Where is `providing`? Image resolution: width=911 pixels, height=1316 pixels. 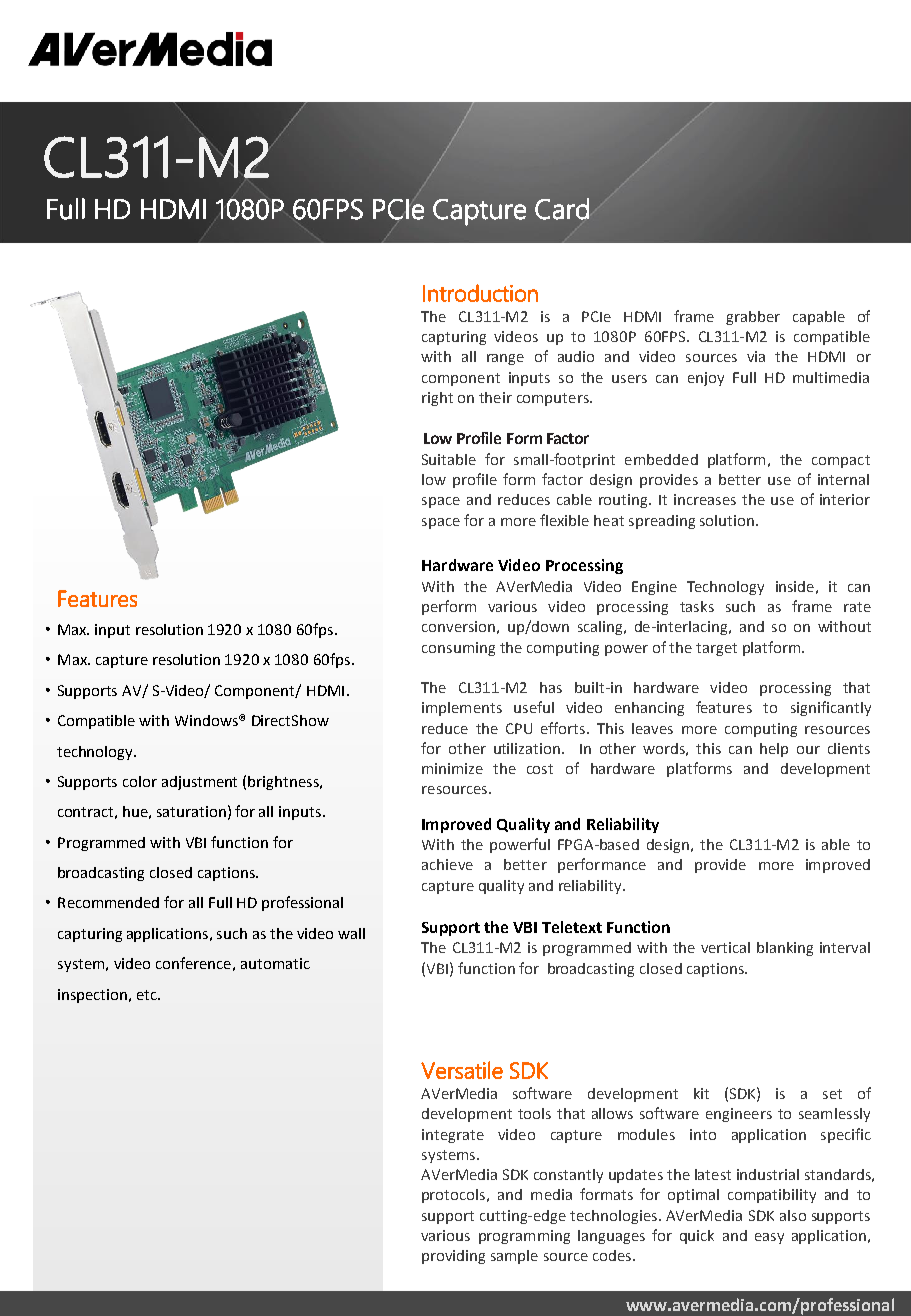
providing is located at coordinates (453, 1257).
